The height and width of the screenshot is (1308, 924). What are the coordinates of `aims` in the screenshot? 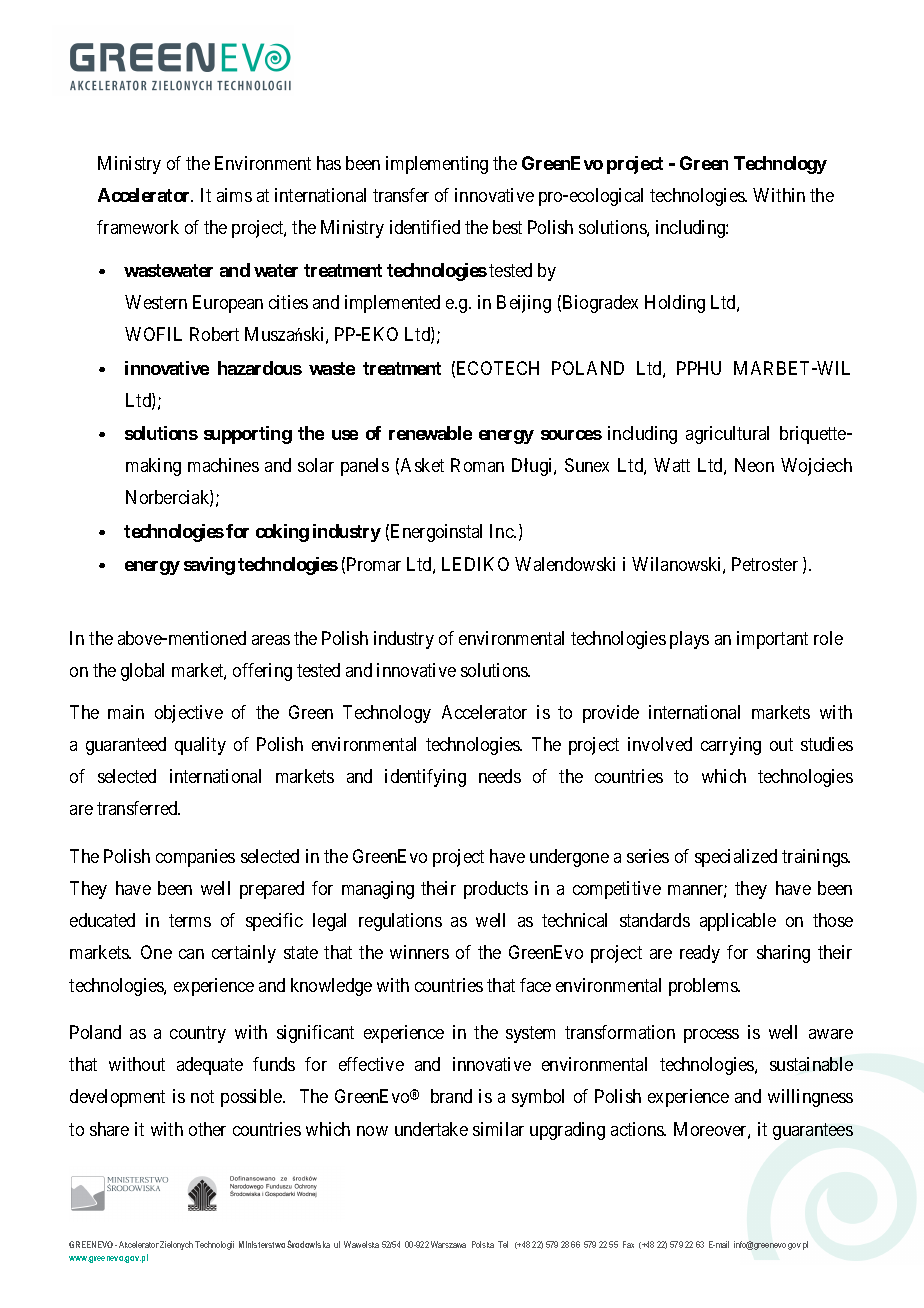 It's located at (234, 195).
